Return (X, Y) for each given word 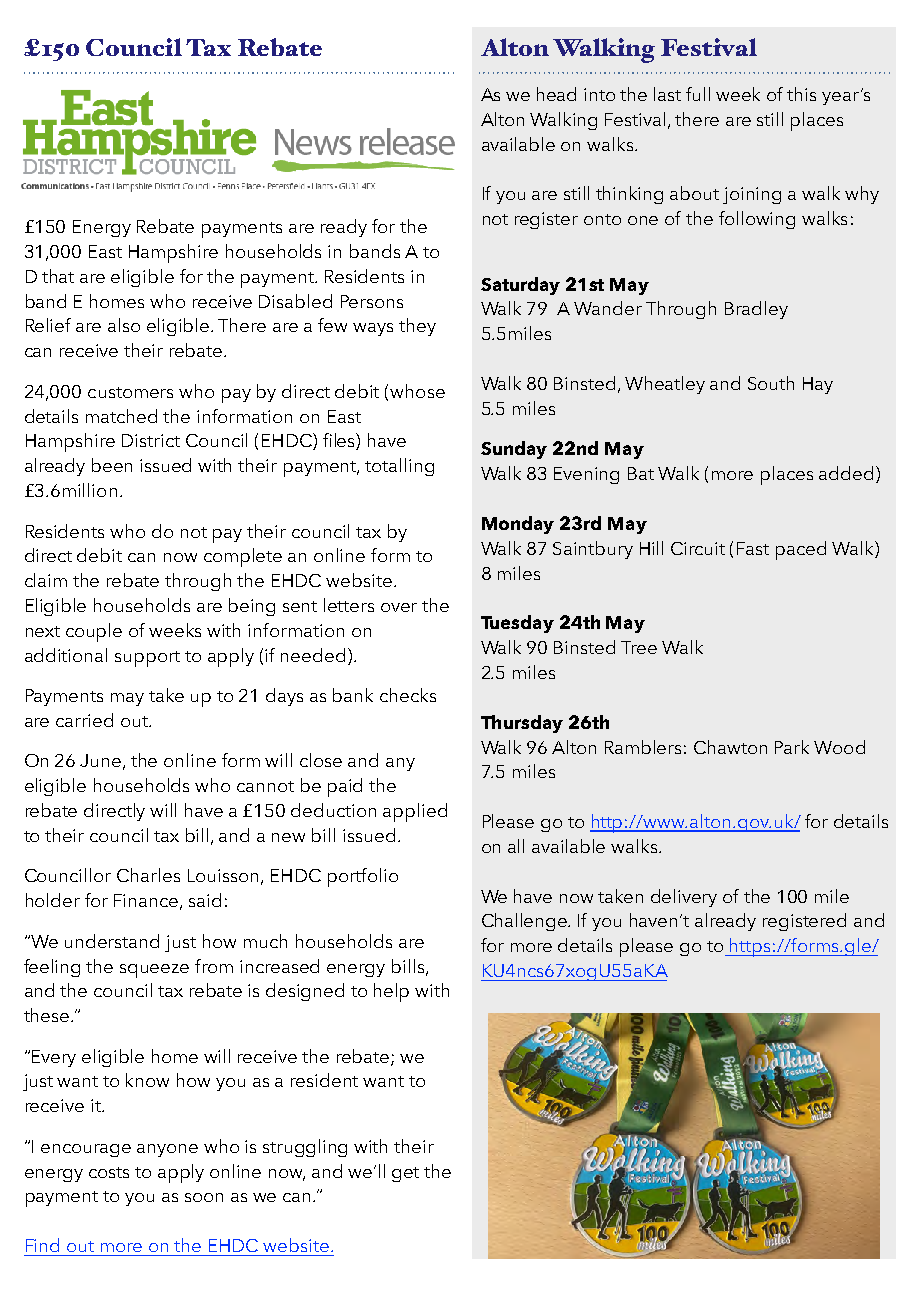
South (771, 383)
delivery (684, 898)
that (58, 276)
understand (112, 941)
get (405, 1174)
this (801, 94)
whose (417, 391)
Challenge (526, 922)
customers (130, 392)
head (556, 94)
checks (408, 695)
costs (109, 1172)
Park (792, 747)
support (147, 659)
